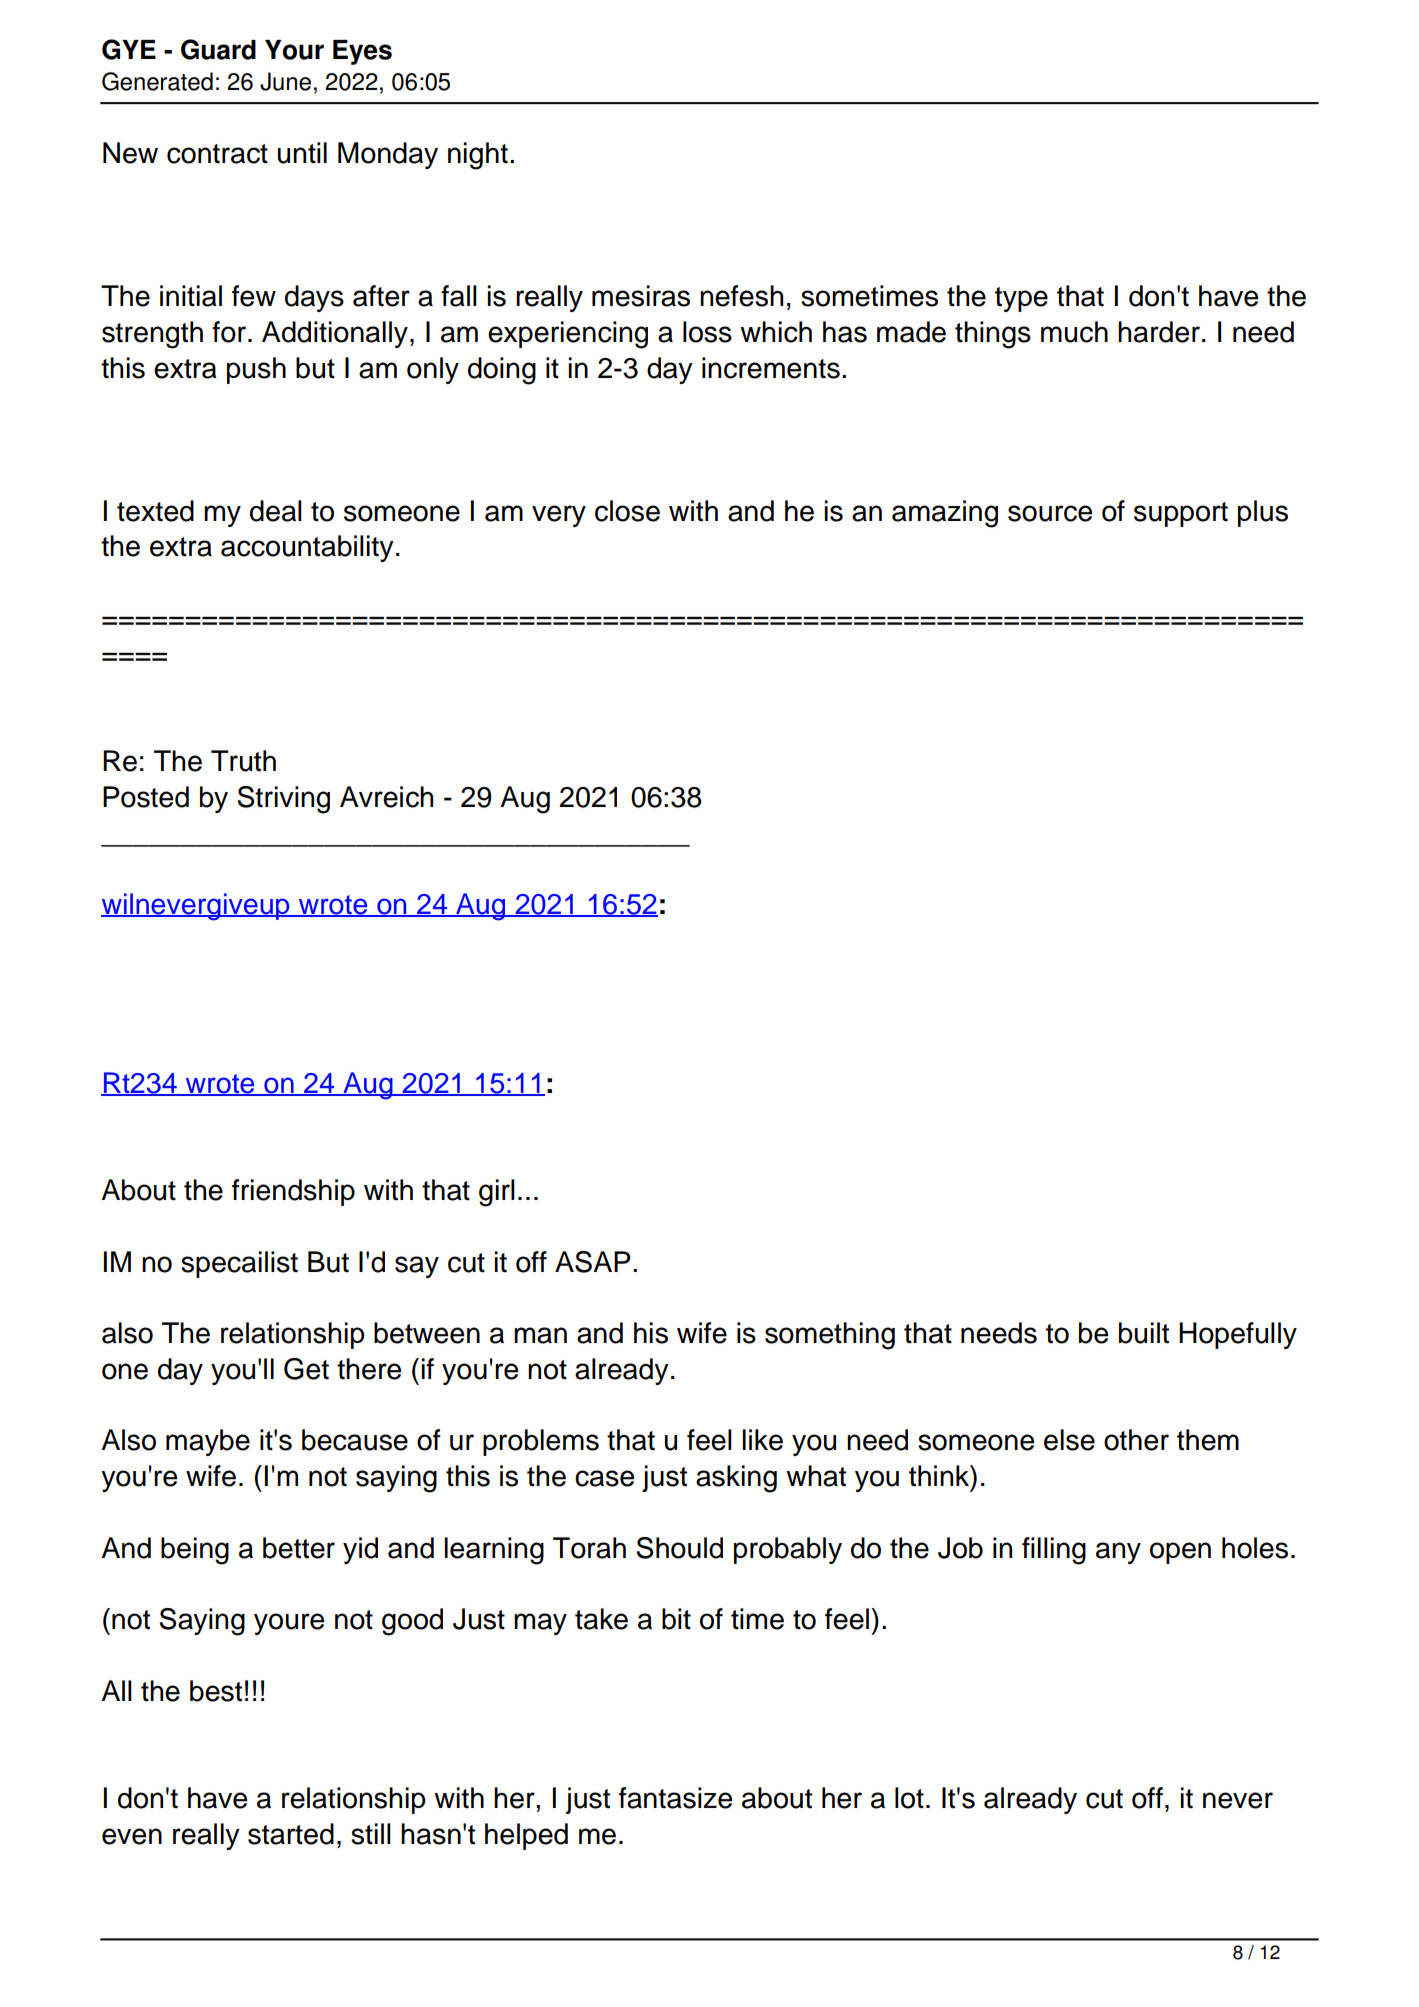 The image size is (1419, 2007). Describe the element at coordinates (478, 156) in the page. I see `night` at that location.
